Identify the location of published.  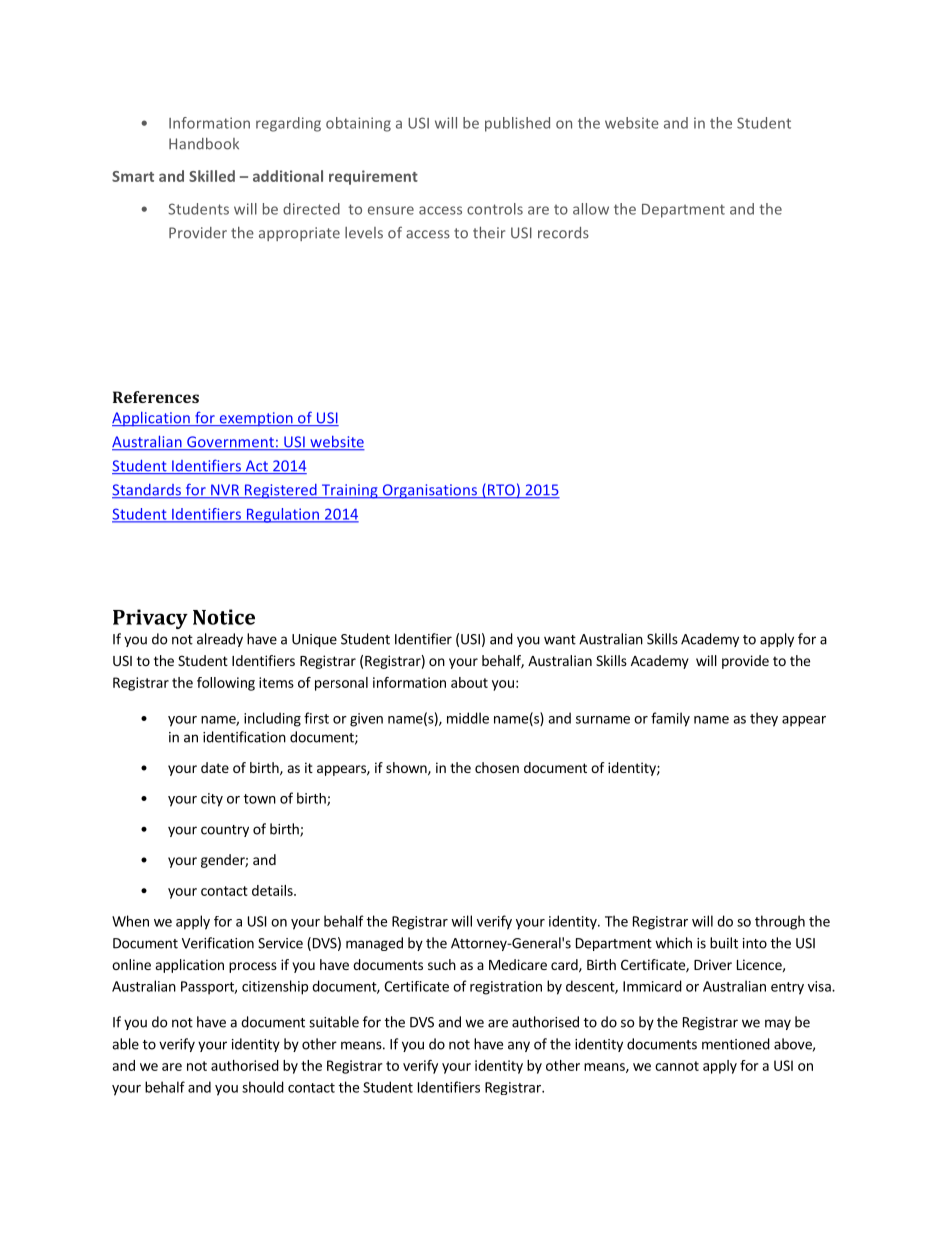
(517, 124).
